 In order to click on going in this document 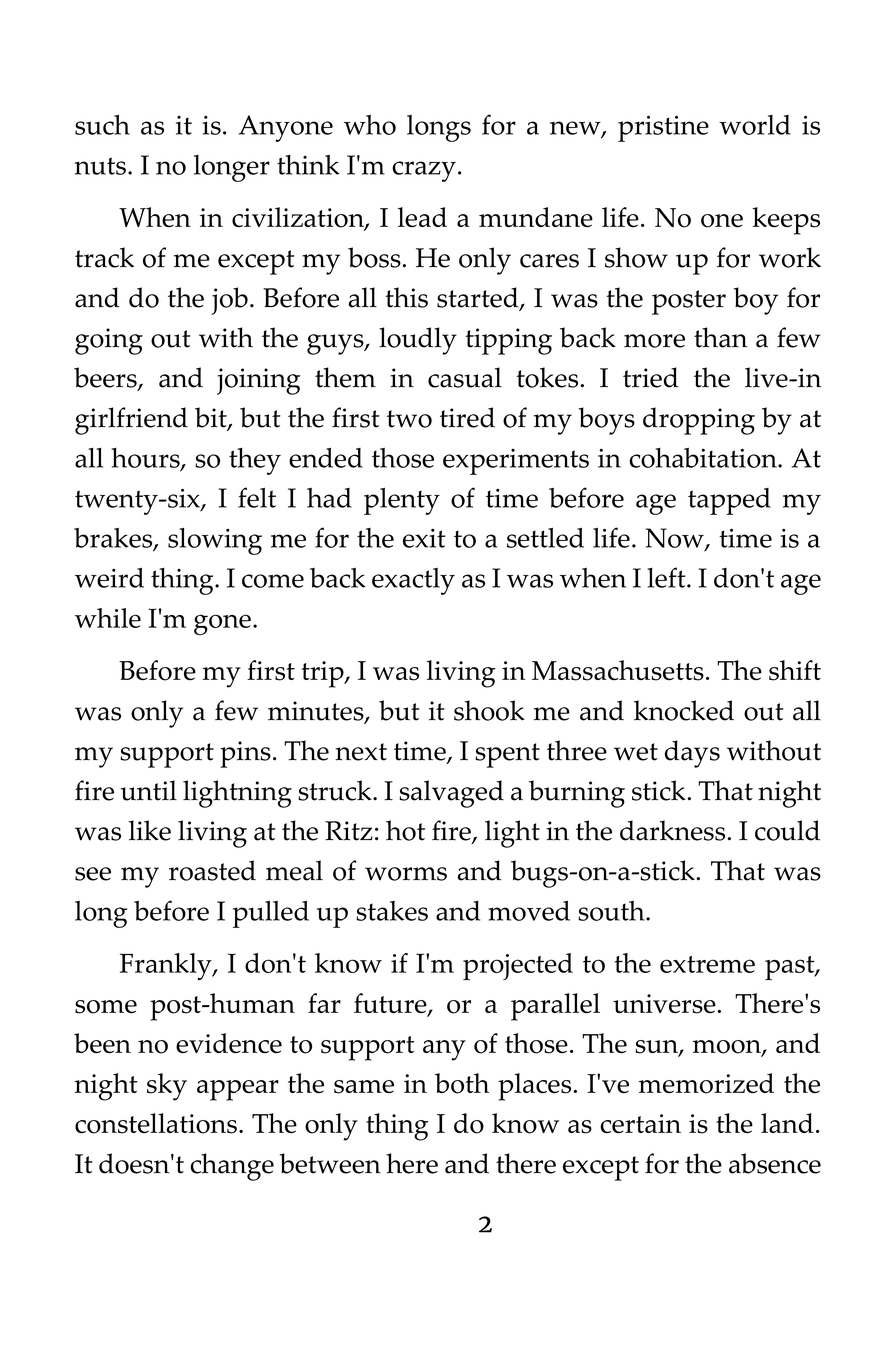, I will do `click(109, 341)`.
